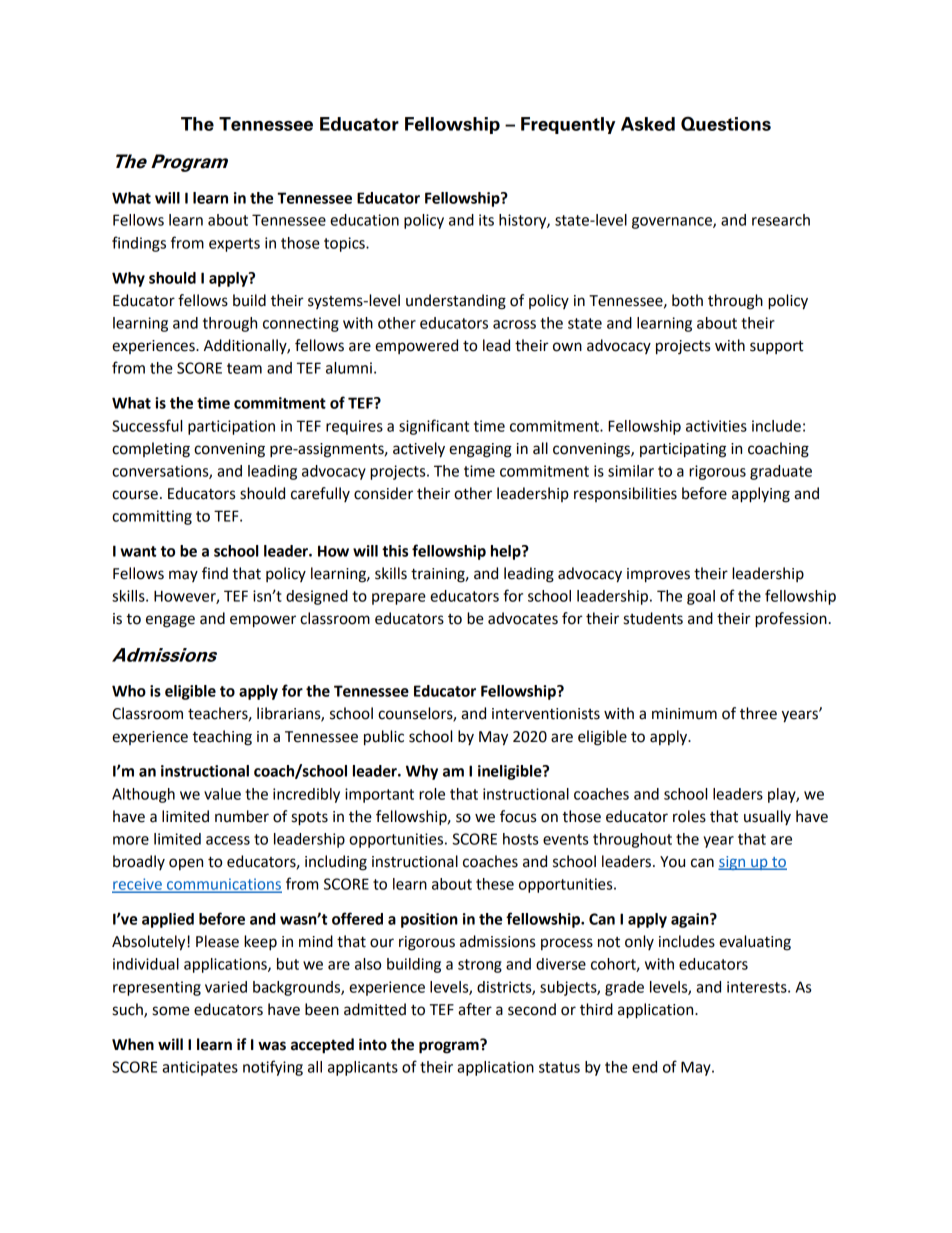 Image resolution: width=952 pixels, height=1233 pixels. Describe the element at coordinates (399, 599) in the image. I see `prepare` at that location.
